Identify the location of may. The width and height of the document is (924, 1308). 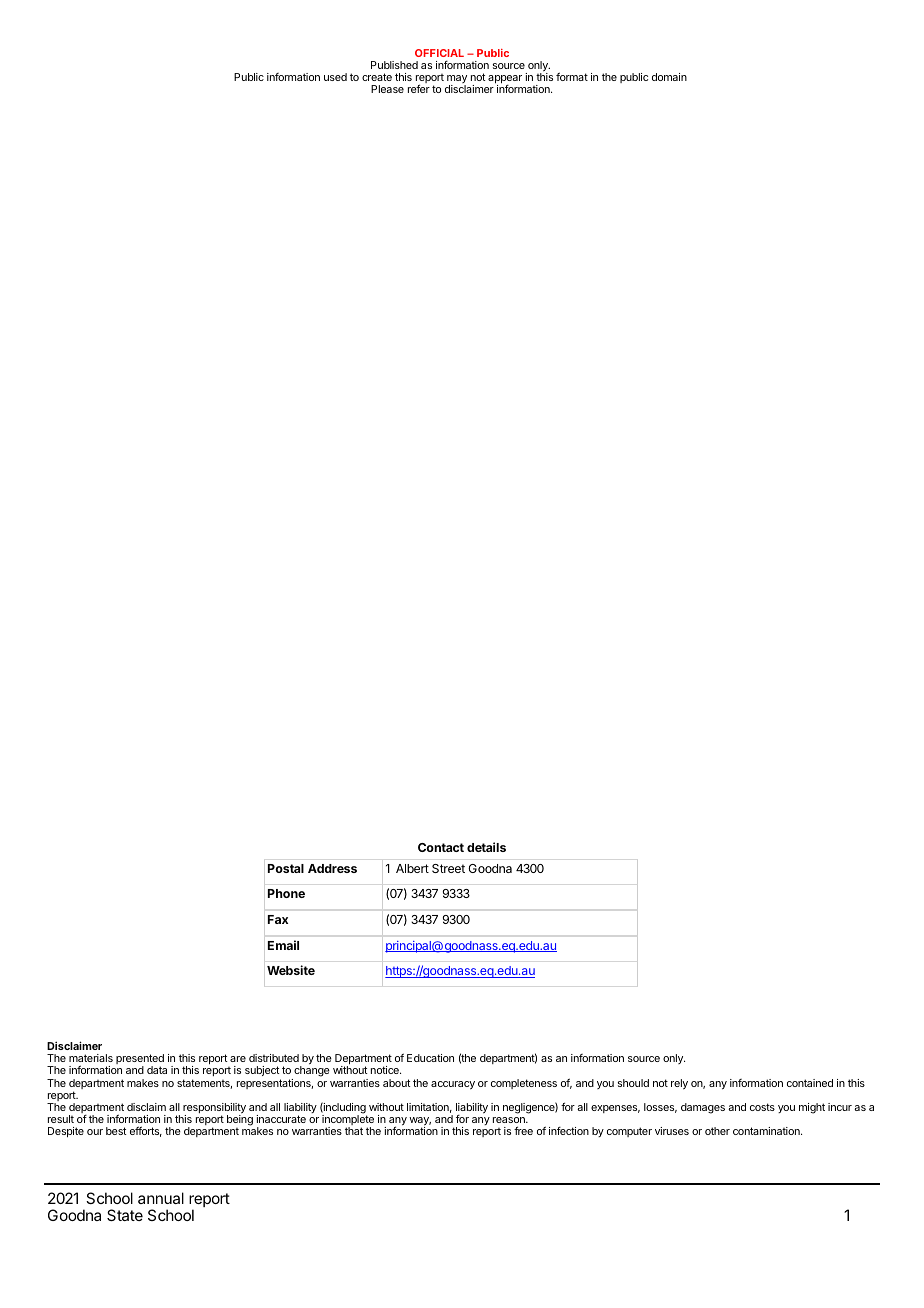
(457, 80).
